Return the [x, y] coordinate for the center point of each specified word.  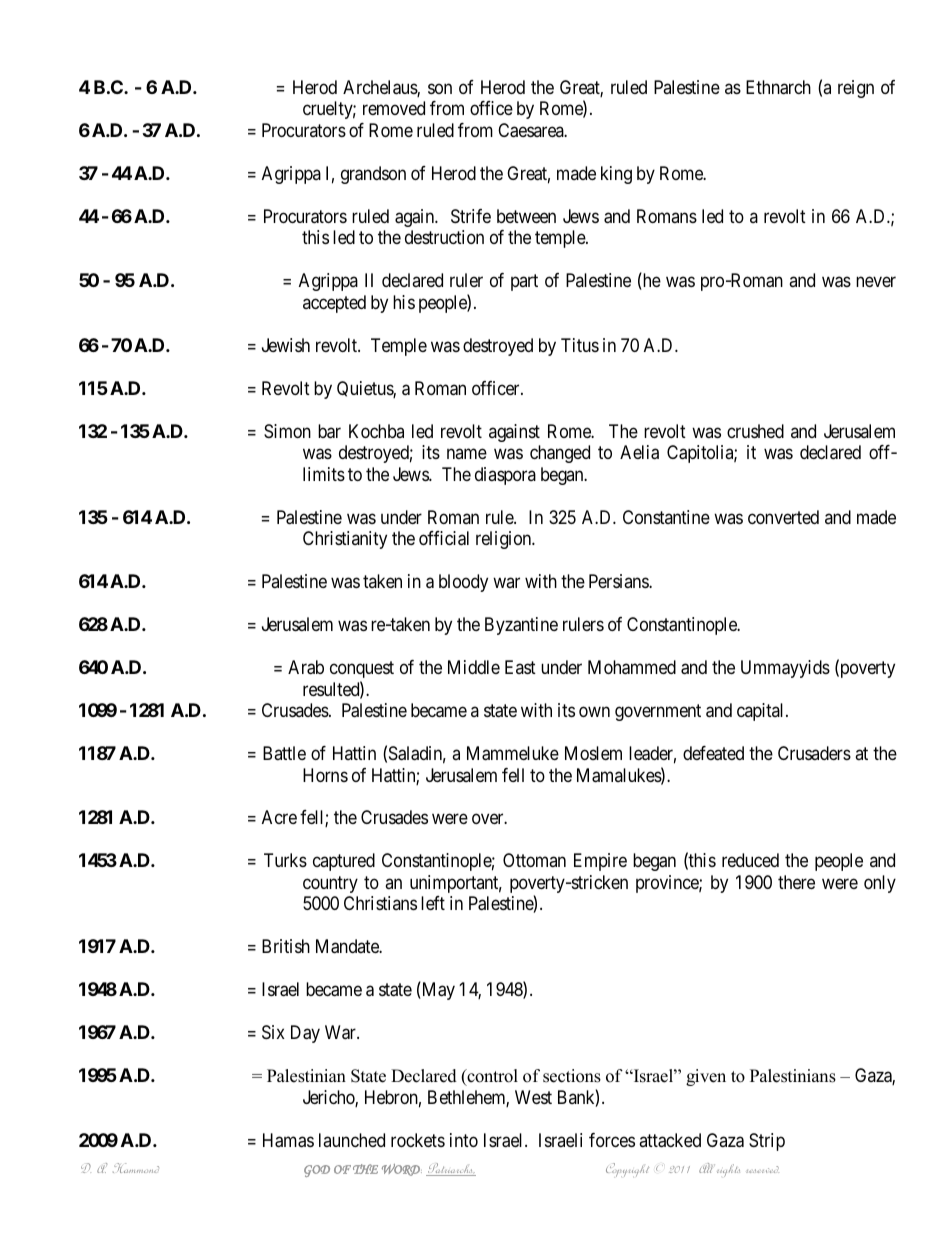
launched [352, 1140]
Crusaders [814, 753]
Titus [580, 345]
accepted [334, 304]
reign [856, 89]
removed [394, 108]
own [594, 711]
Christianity [345, 540]
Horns [325, 775]
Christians [380, 903]
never [876, 282]
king [616, 175]
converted [783, 517]
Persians [619, 581]
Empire [600, 862]
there [796, 882]
